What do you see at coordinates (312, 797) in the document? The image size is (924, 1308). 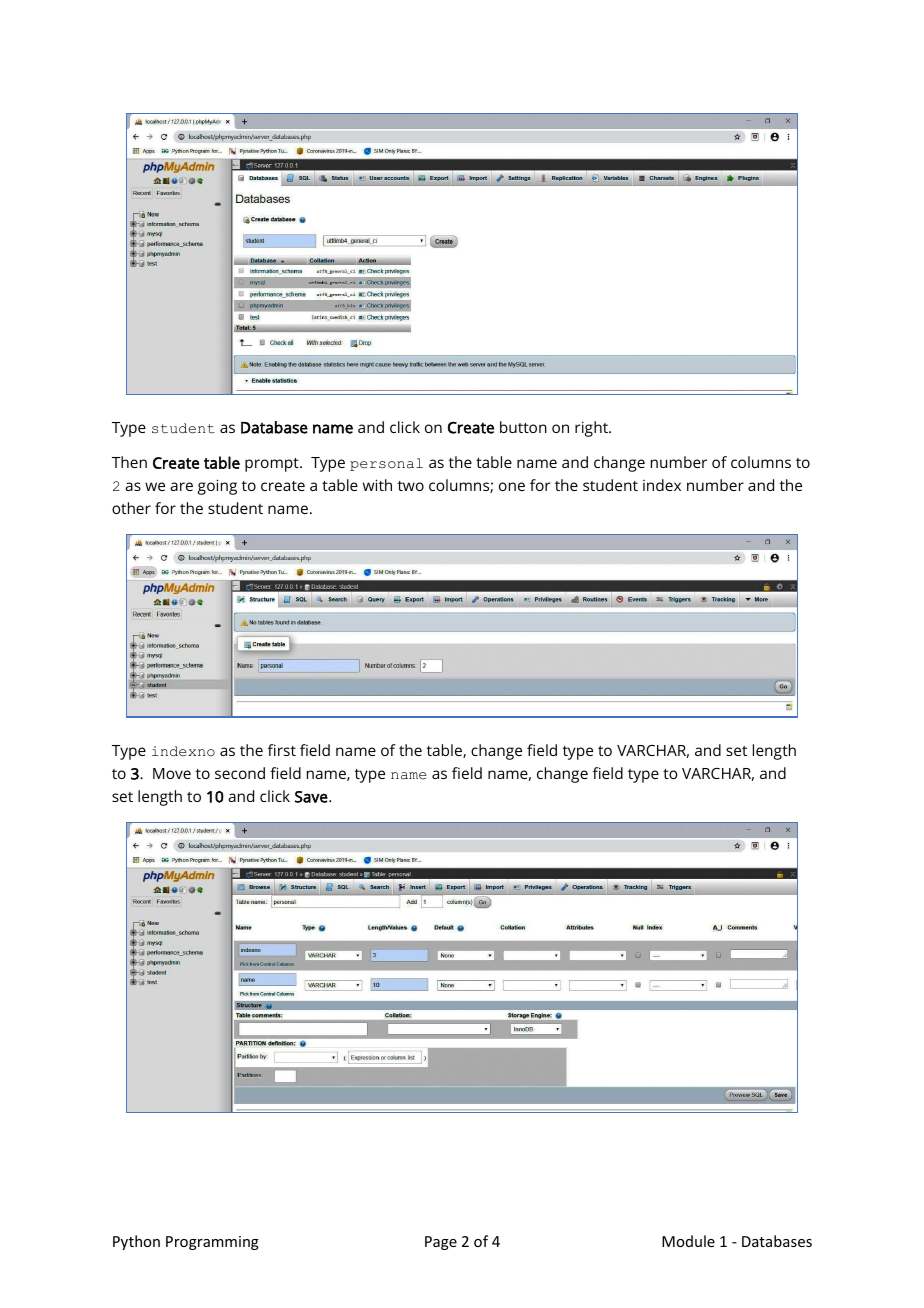 I see `Save` at bounding box center [312, 797].
